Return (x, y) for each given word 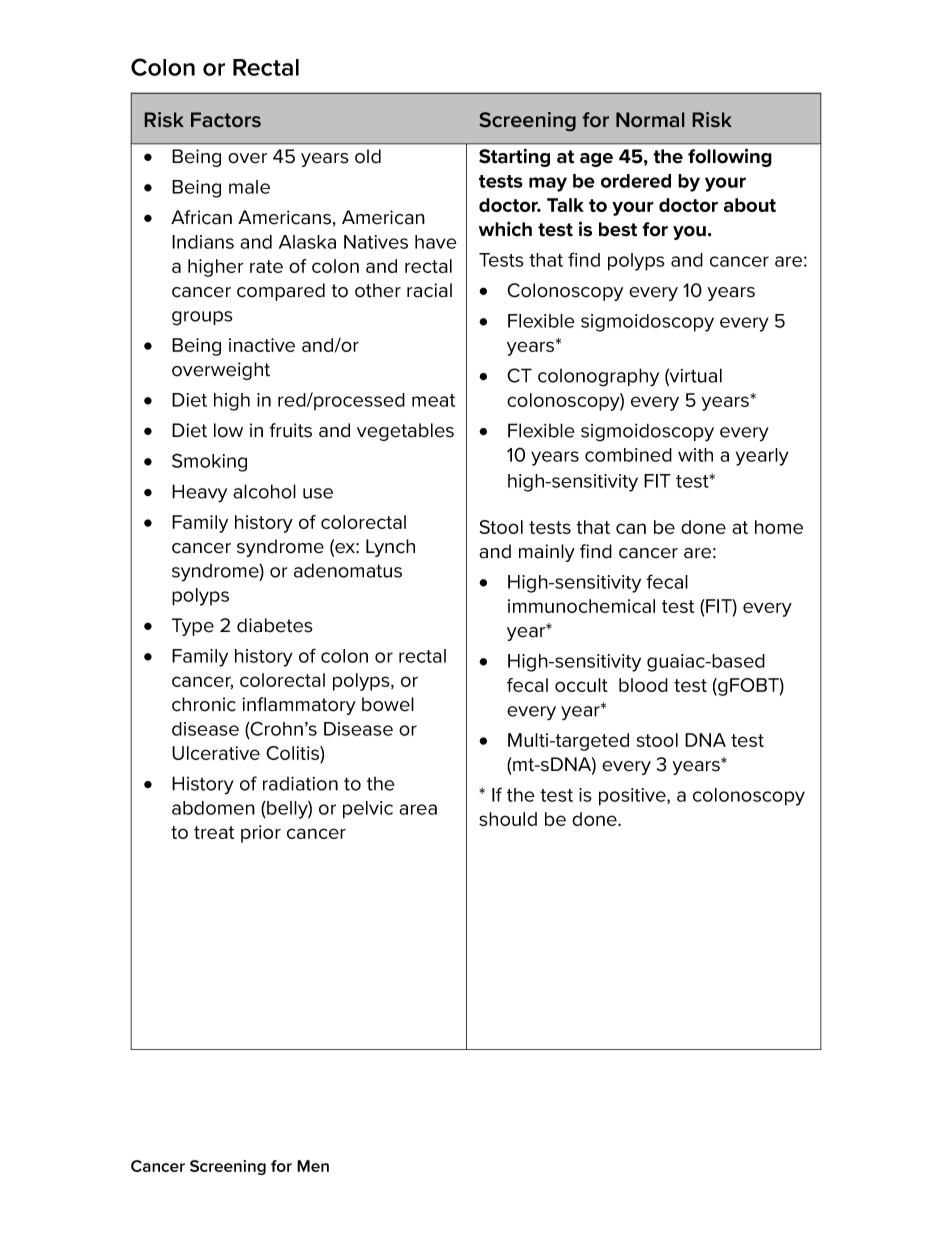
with (695, 455)
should (508, 819)
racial (429, 290)
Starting (514, 157)
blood (643, 685)
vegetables (405, 432)
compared (281, 292)
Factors (226, 120)
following (730, 157)
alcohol (264, 491)
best (618, 229)
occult (581, 685)
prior (261, 834)
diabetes (275, 625)
